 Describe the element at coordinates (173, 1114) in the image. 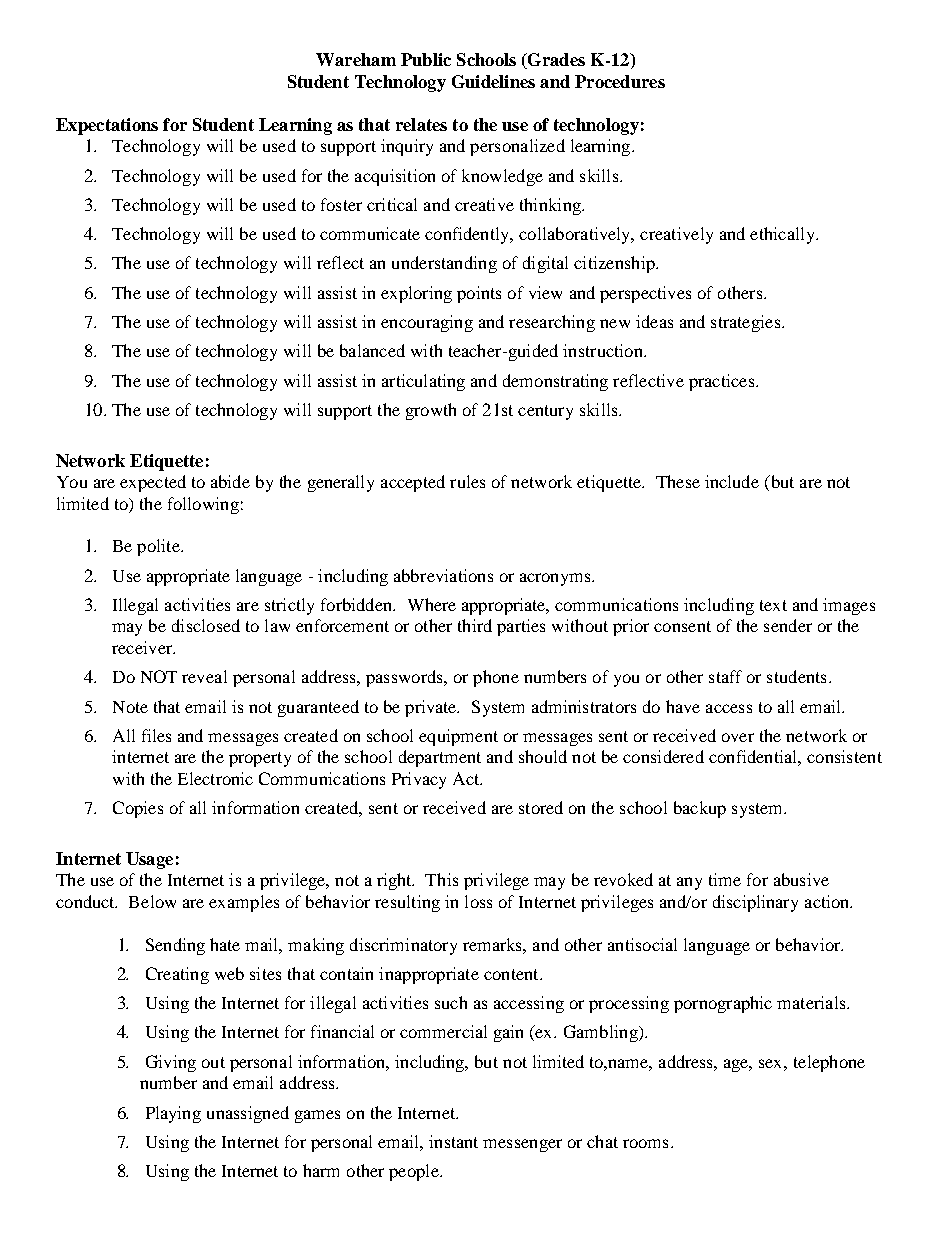

I see `Playing` at that location.
